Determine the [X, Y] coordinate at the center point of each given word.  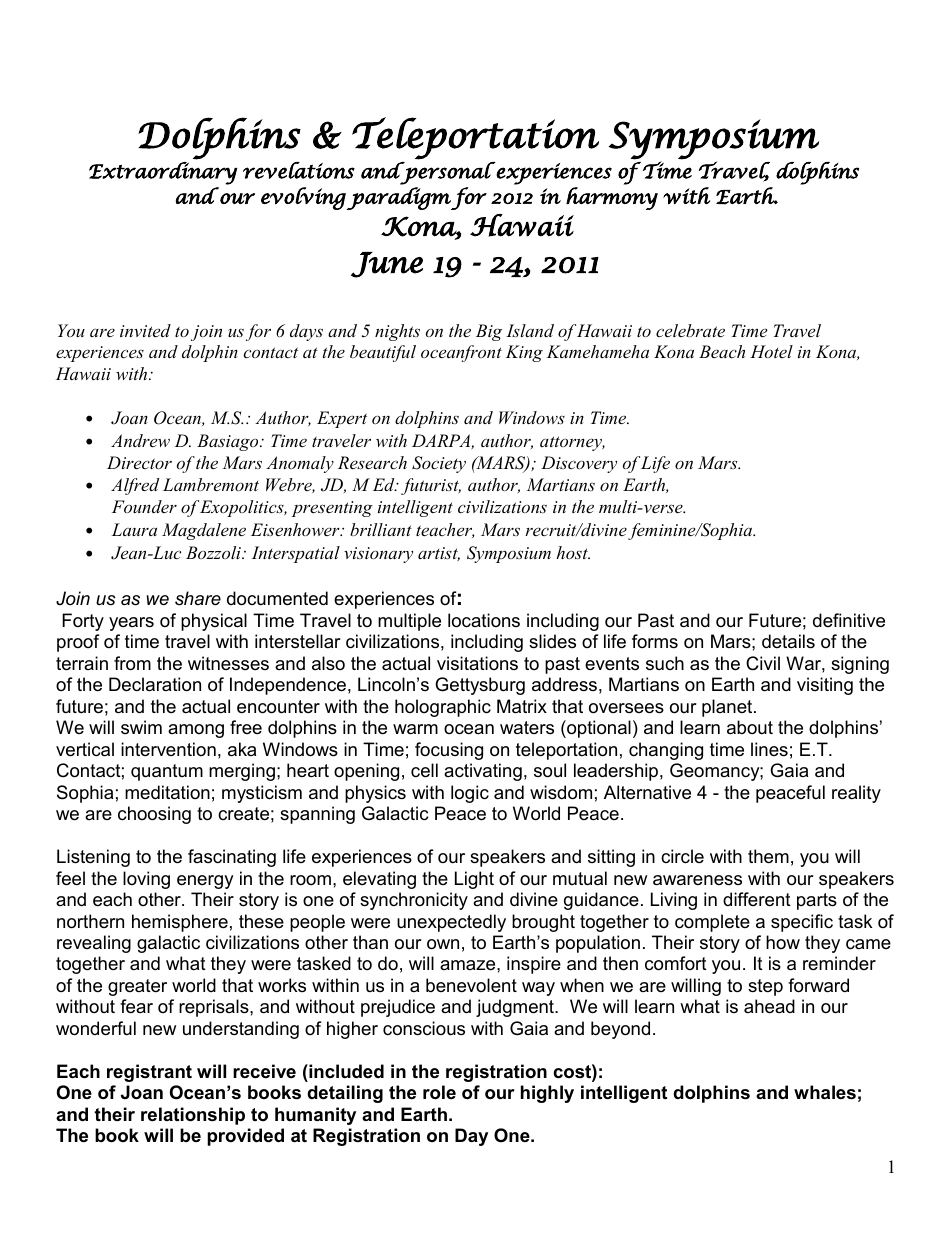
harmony [612, 198]
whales [825, 1092]
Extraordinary [163, 173]
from [132, 663]
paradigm [399, 198]
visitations [477, 663]
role [439, 1092]
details [788, 641]
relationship [193, 1116]
